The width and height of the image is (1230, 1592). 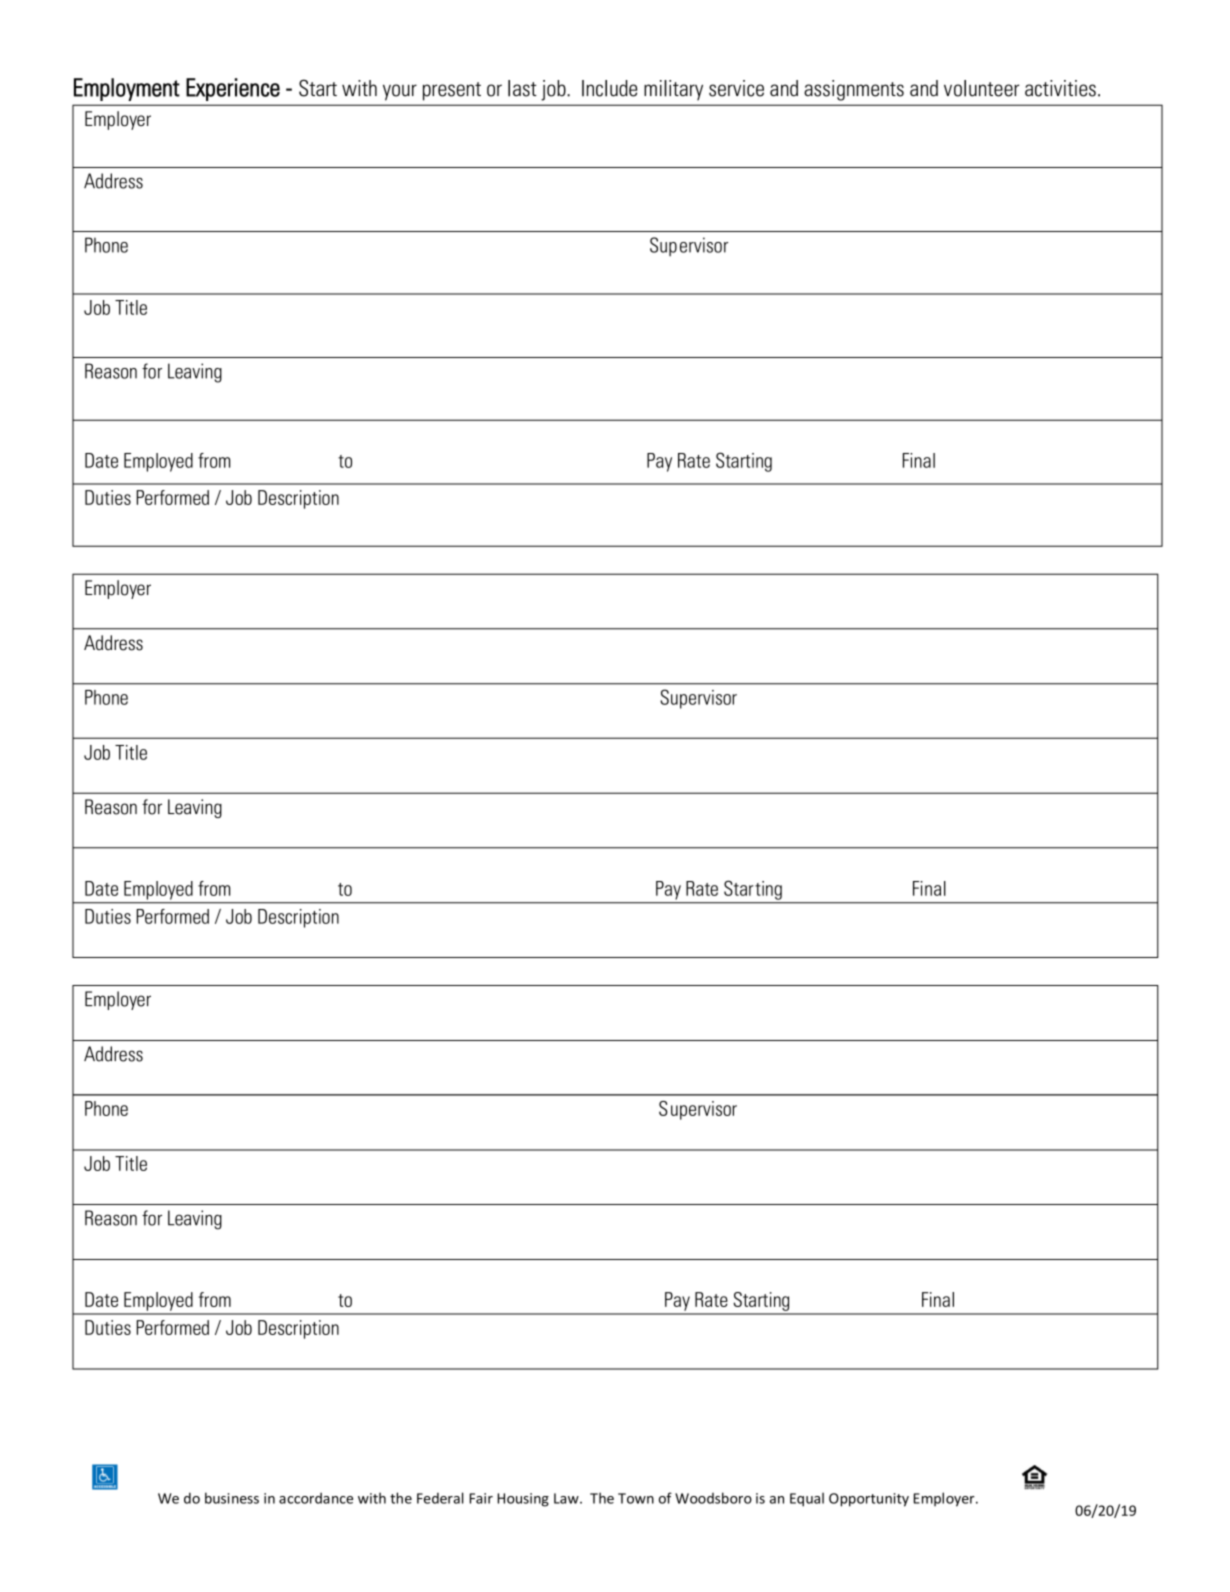 I want to click on Equal, so click(x=807, y=1499).
